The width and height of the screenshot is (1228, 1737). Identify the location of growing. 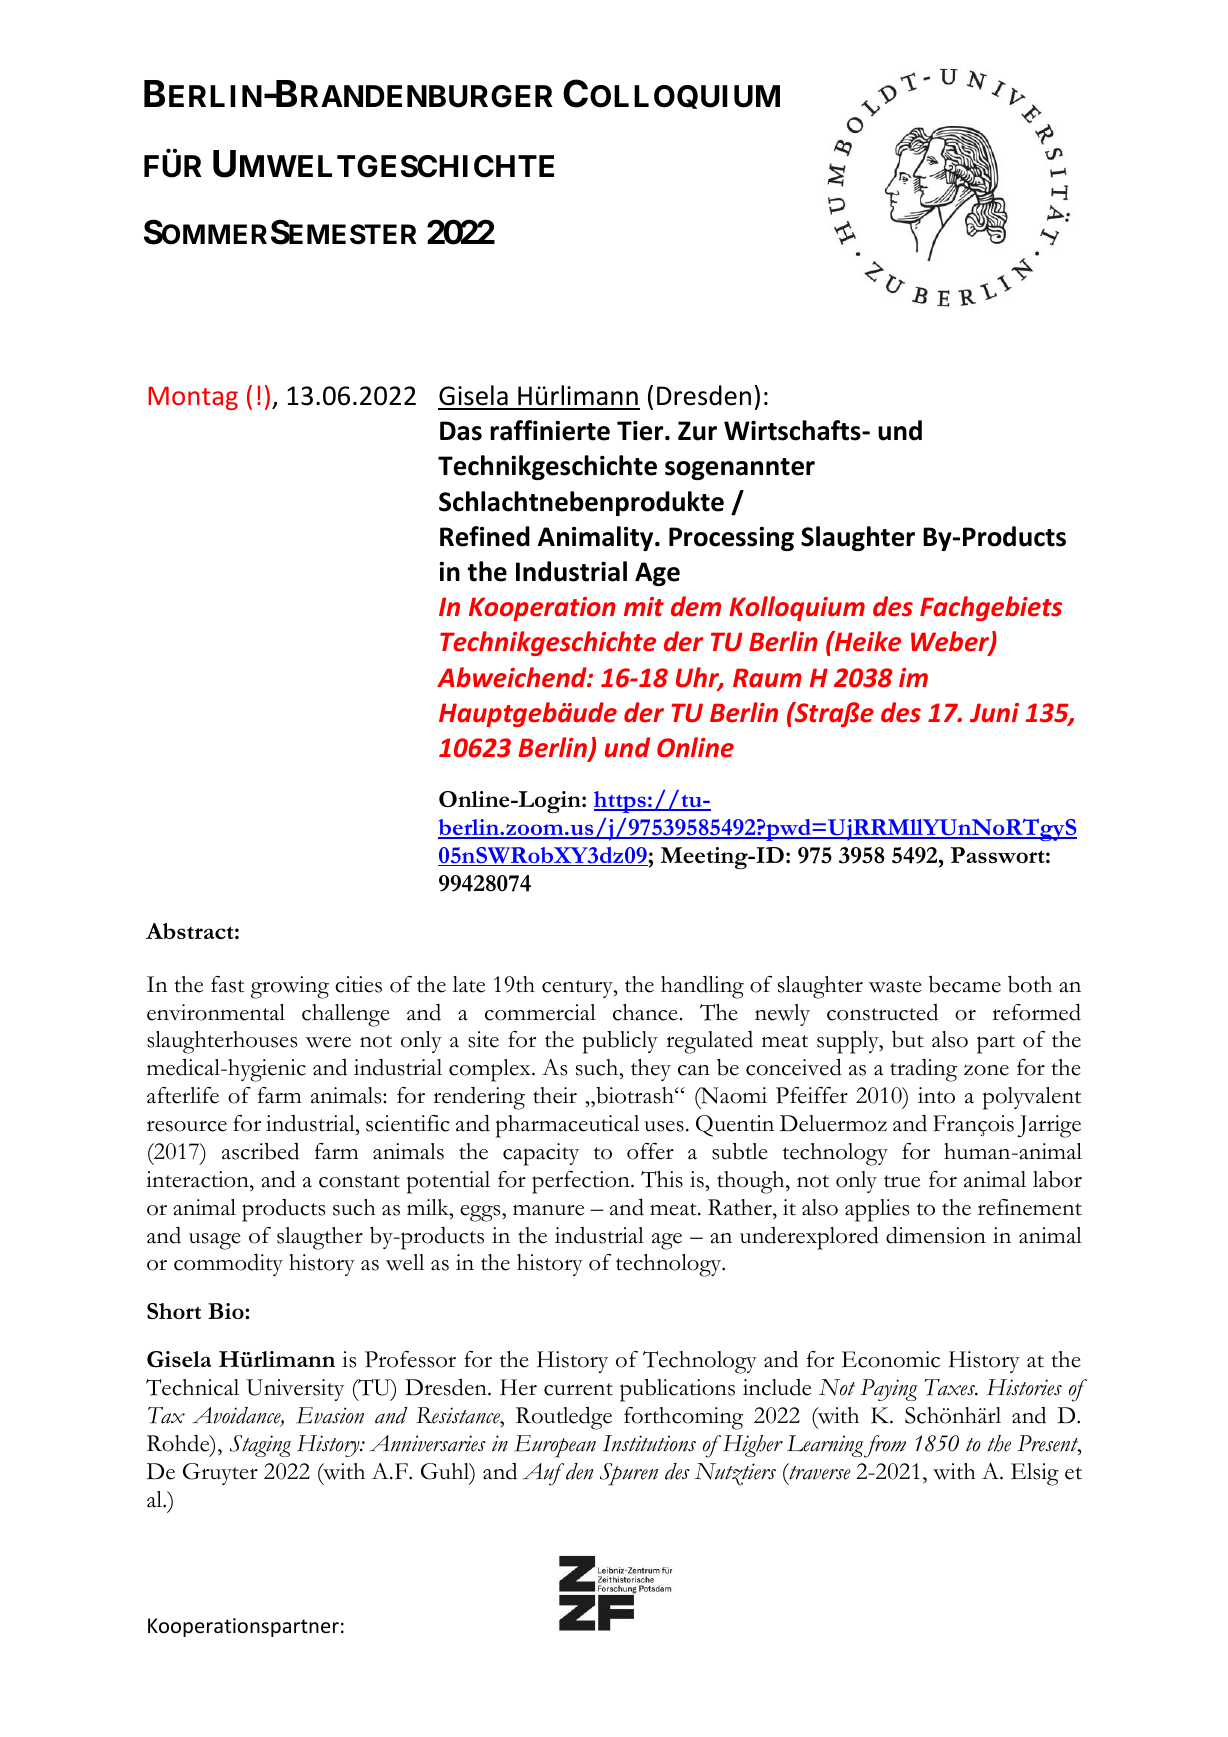
(290, 987).
